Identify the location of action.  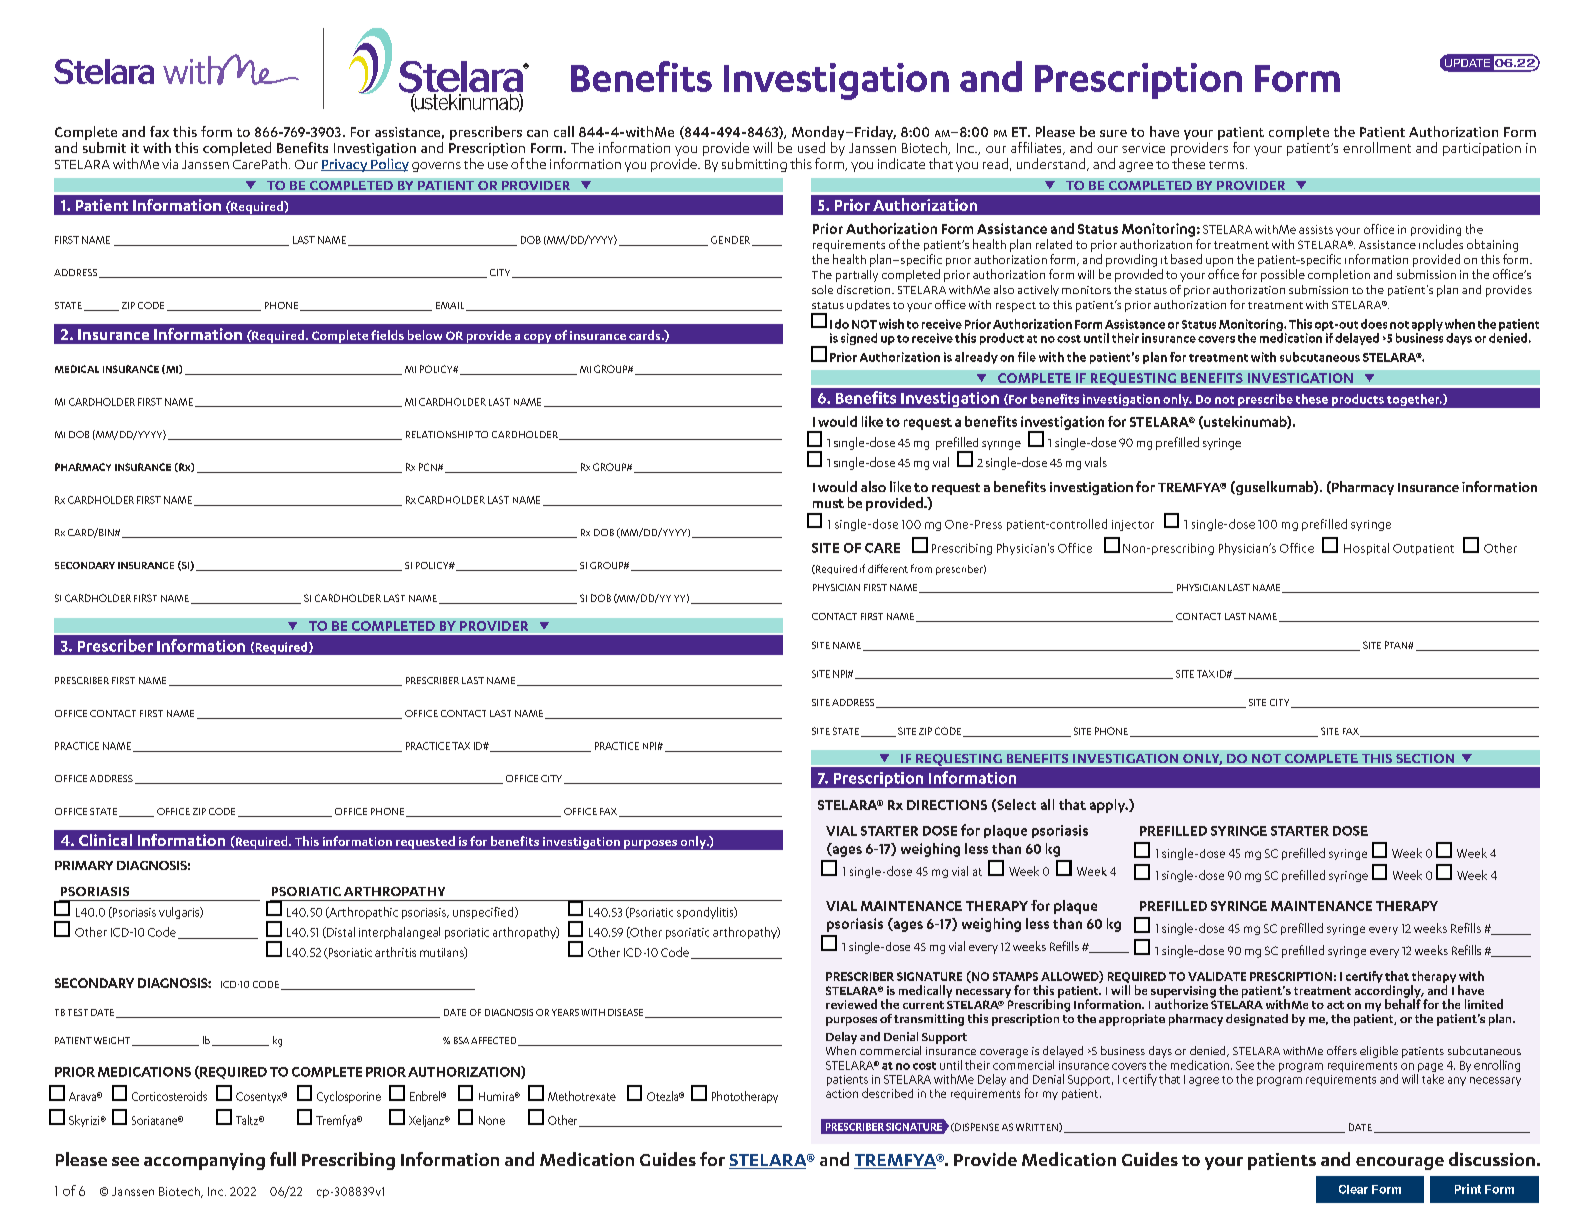
(842, 1093).
